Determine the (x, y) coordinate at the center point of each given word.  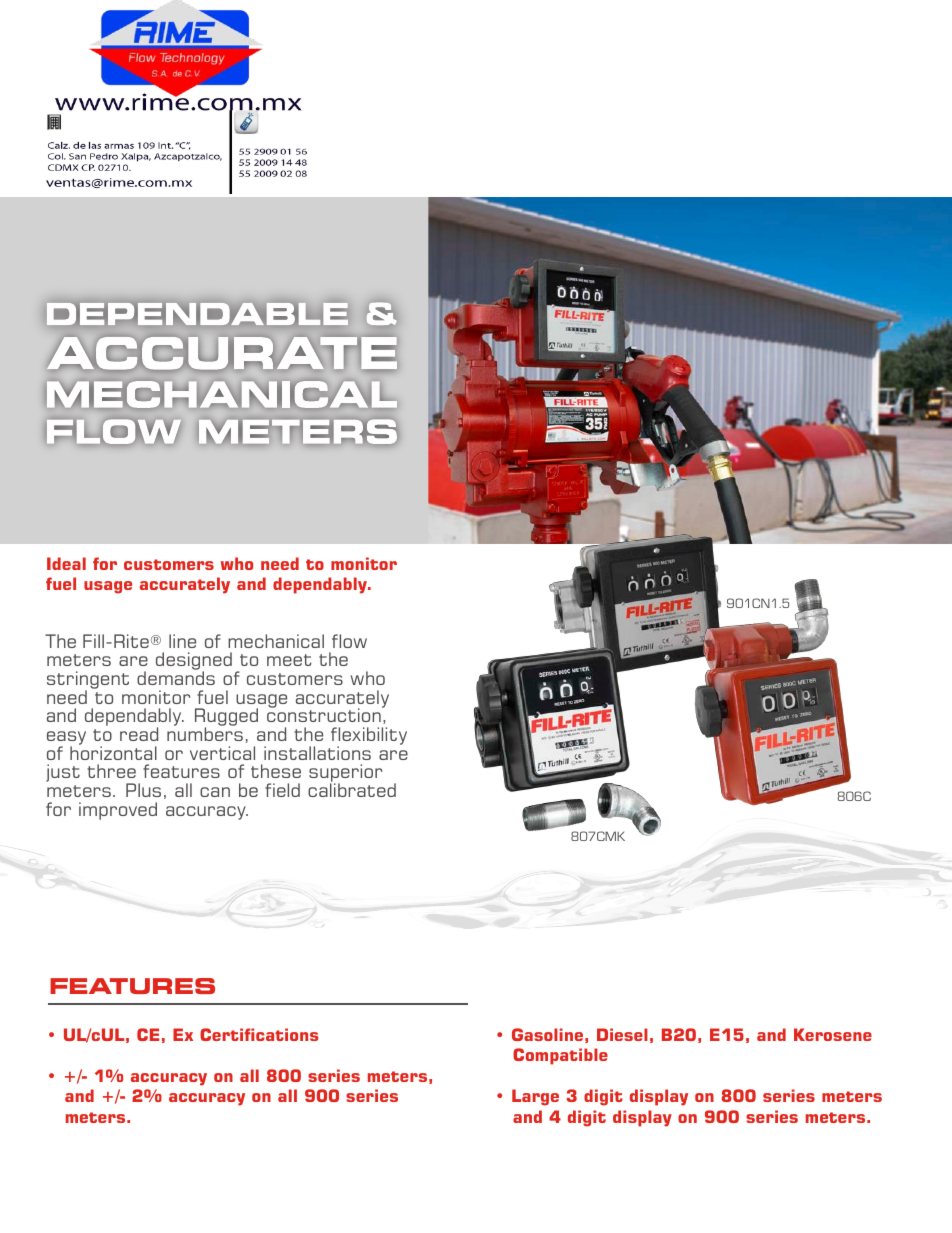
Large (535, 1097)
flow (349, 641)
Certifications (259, 1034)
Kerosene (833, 1034)
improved (118, 811)
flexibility (369, 737)
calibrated (352, 790)
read (139, 734)
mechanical (276, 641)
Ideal (66, 563)
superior (345, 774)
